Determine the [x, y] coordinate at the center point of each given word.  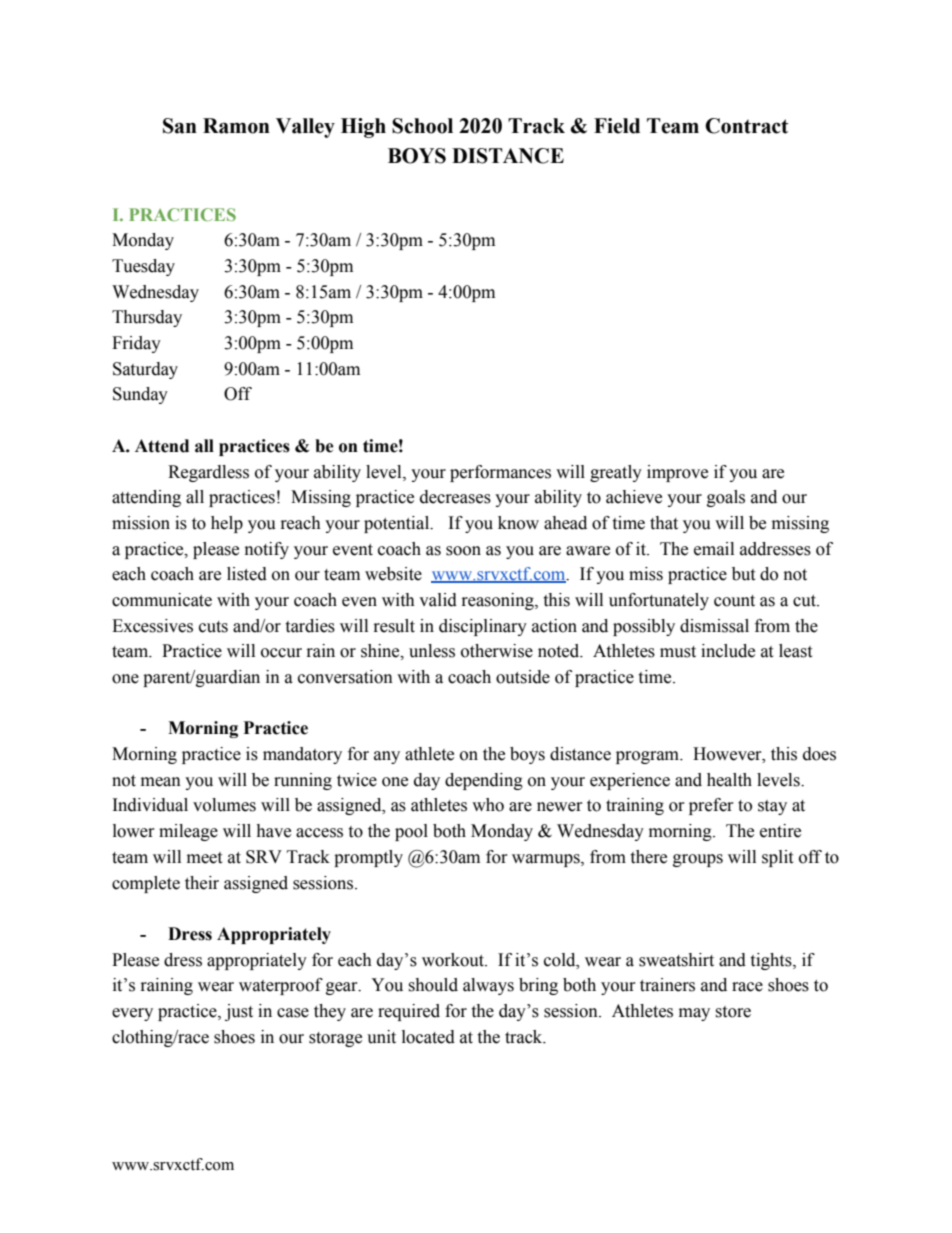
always [488, 986]
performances [500, 473]
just [239, 1012]
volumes [224, 805]
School [422, 126]
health [729, 780]
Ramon [236, 126]
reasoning [499, 601]
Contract [746, 126]
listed [247, 574]
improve [677, 473]
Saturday [145, 370]
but [743, 574]
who [488, 805]
